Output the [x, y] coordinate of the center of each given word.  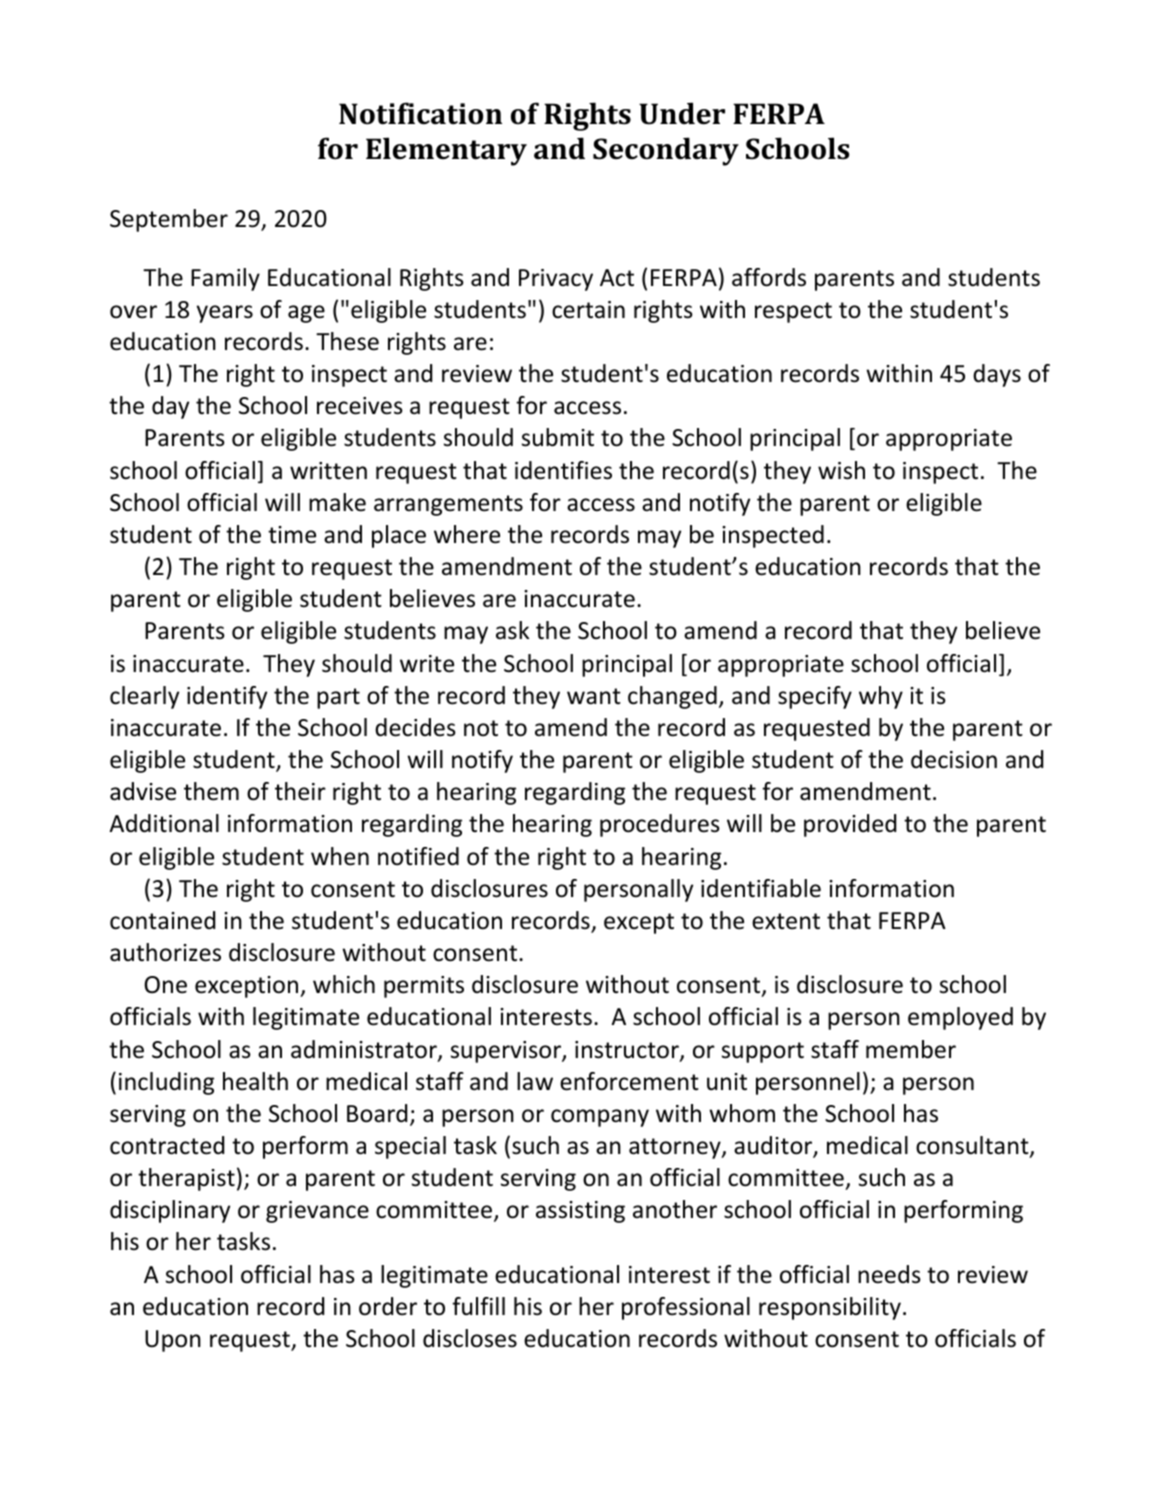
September [169, 220]
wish [841, 470]
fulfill [478, 1306]
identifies [563, 470]
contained [162, 920]
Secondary [666, 151]
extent [786, 921]
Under [682, 113]
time [292, 535]
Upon [173, 1341]
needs [889, 1274]
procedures [660, 825]
